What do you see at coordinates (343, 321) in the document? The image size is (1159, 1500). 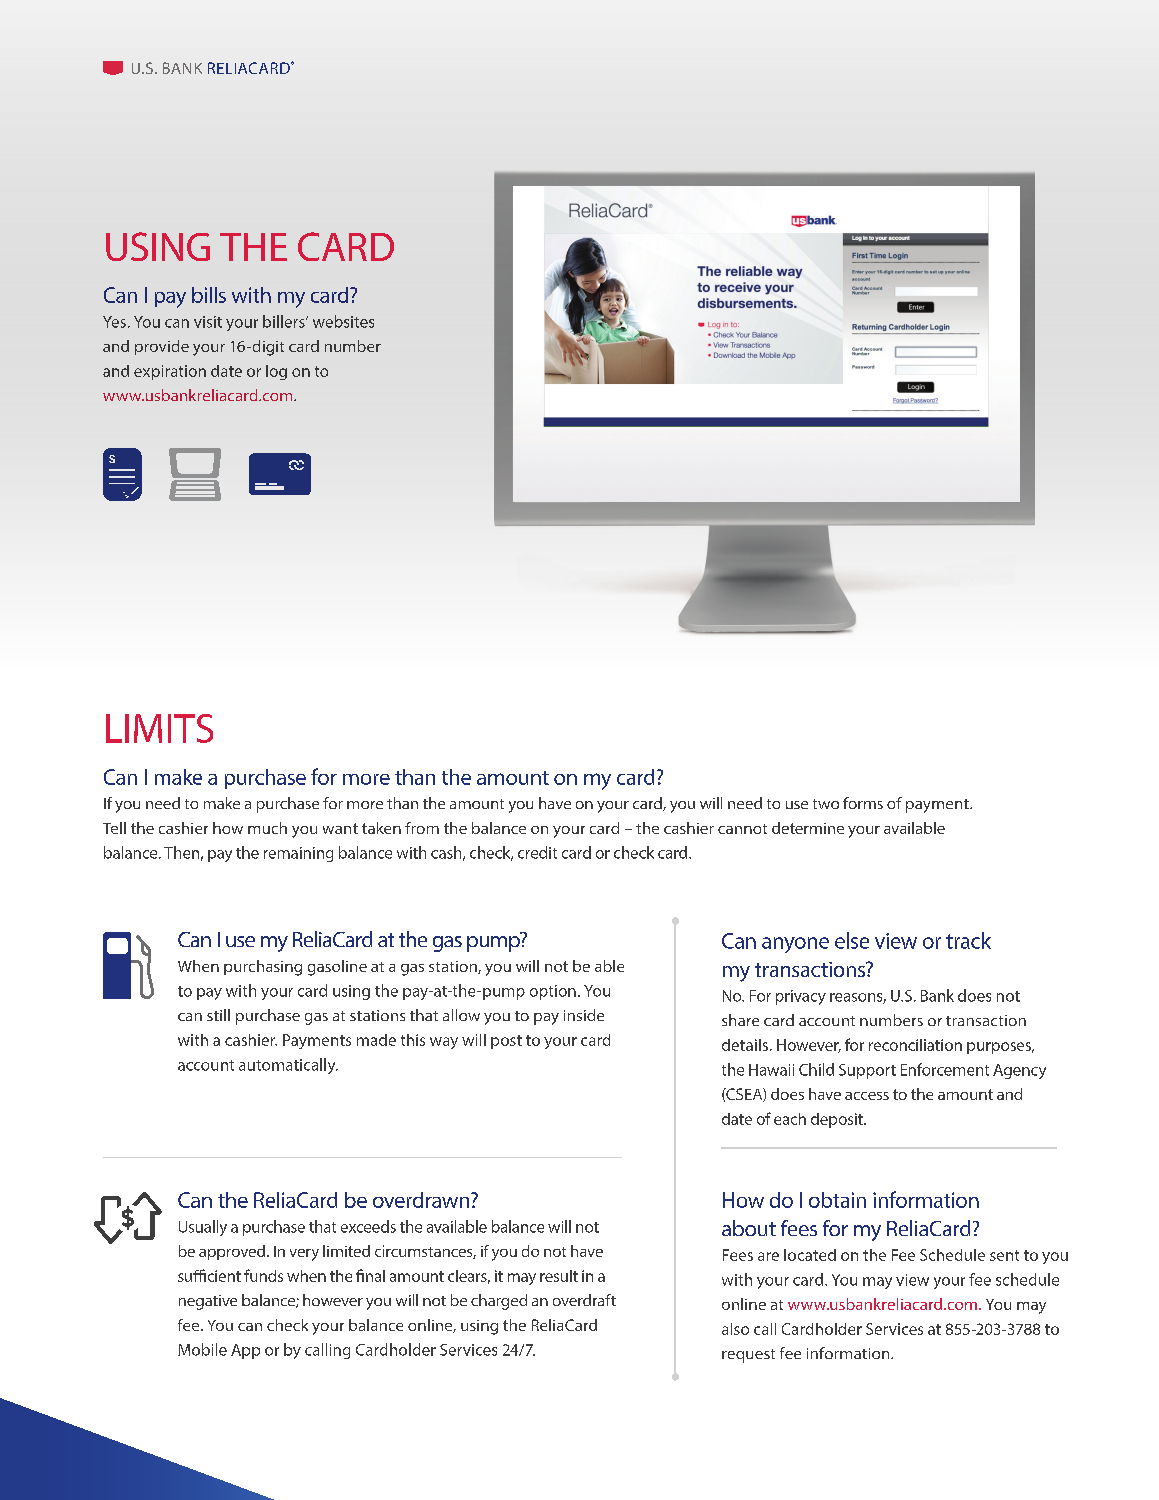 I see `websites` at bounding box center [343, 321].
